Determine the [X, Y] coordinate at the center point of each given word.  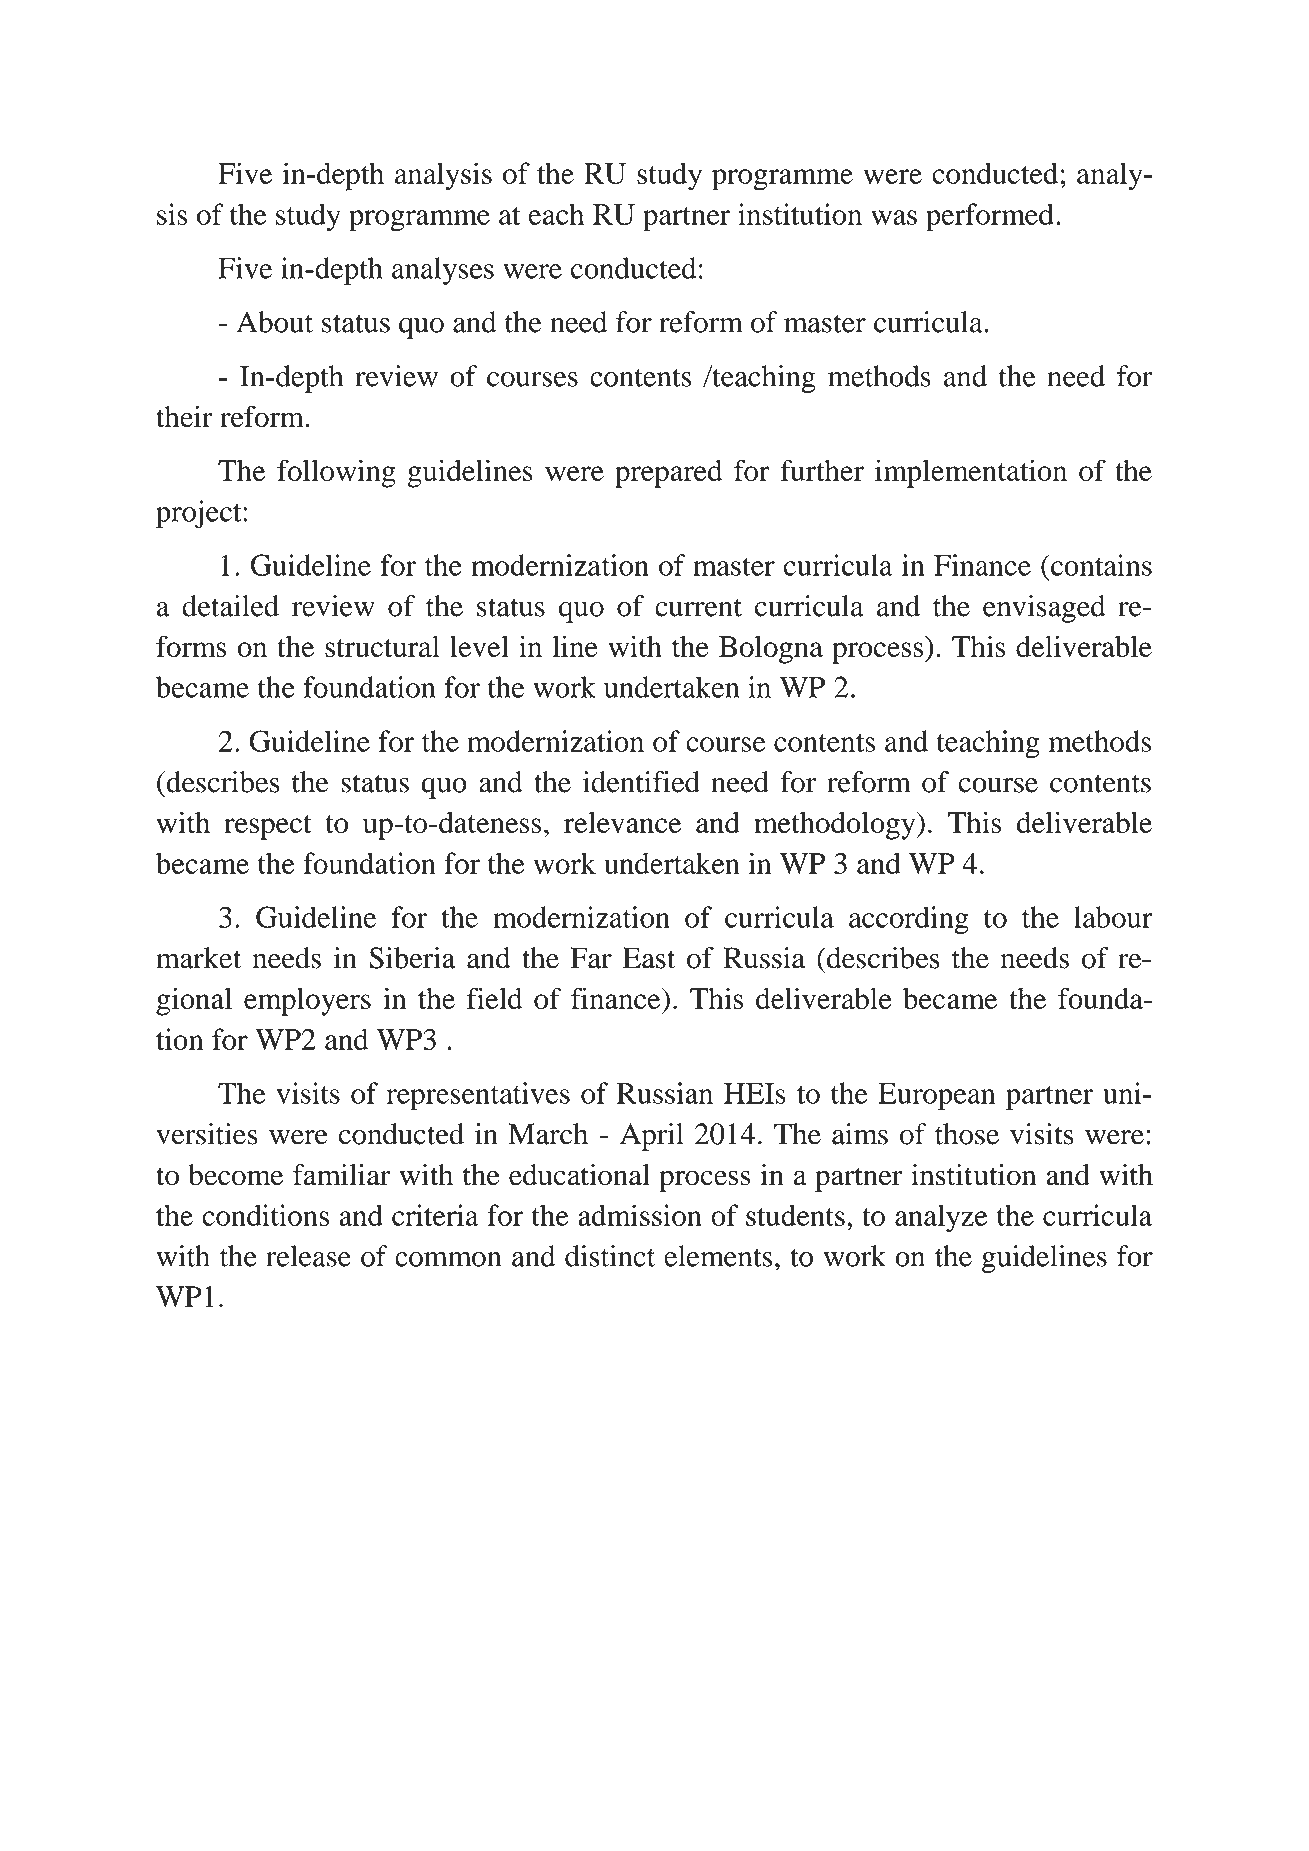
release [308, 1256]
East [649, 958]
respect [268, 827]
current [698, 607]
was [894, 217]
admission [640, 1215]
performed [990, 217]
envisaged [1044, 609]
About [274, 322]
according [909, 920]
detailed [230, 606]
